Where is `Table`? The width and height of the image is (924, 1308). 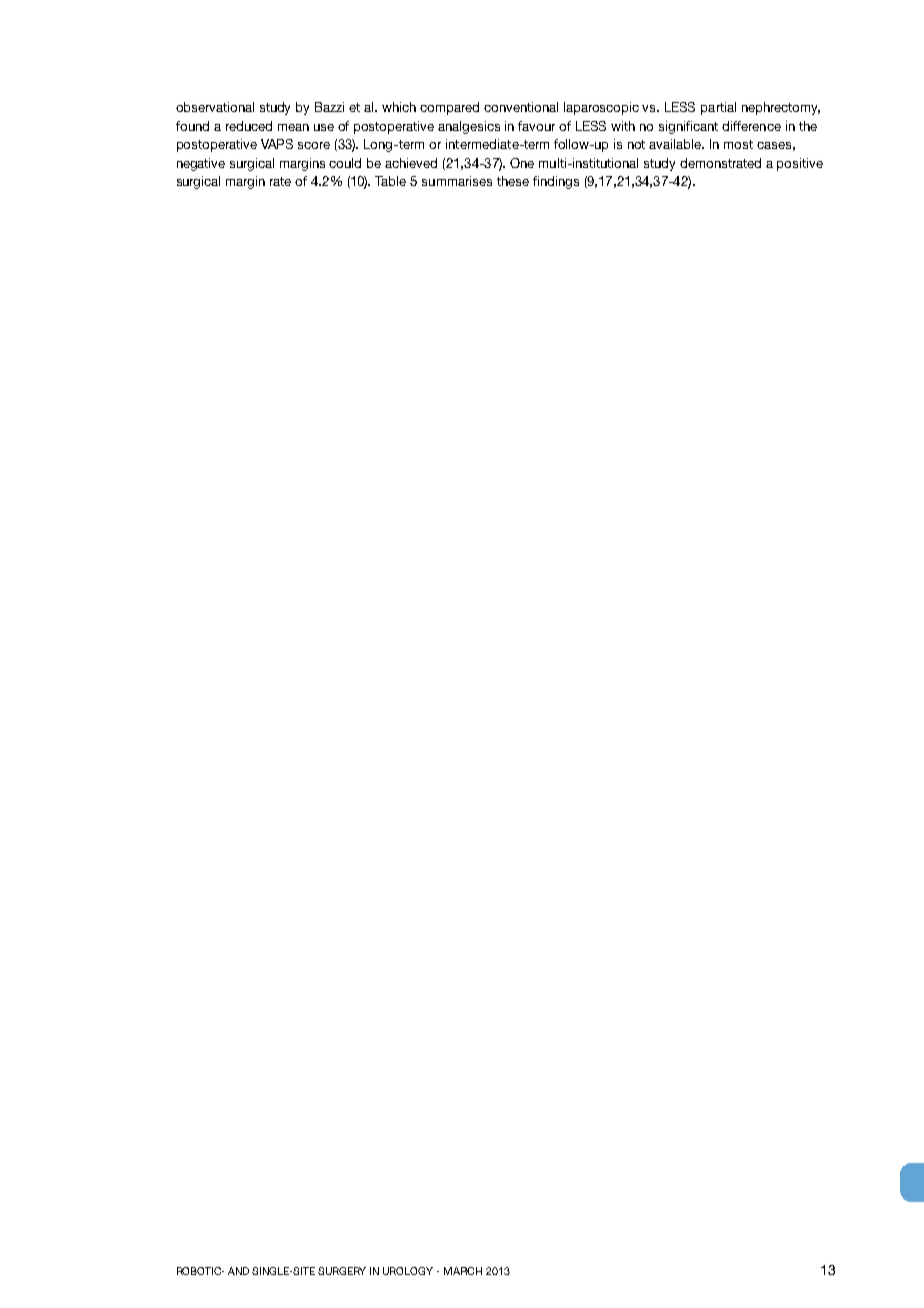
Table is located at coordinates (390, 181).
